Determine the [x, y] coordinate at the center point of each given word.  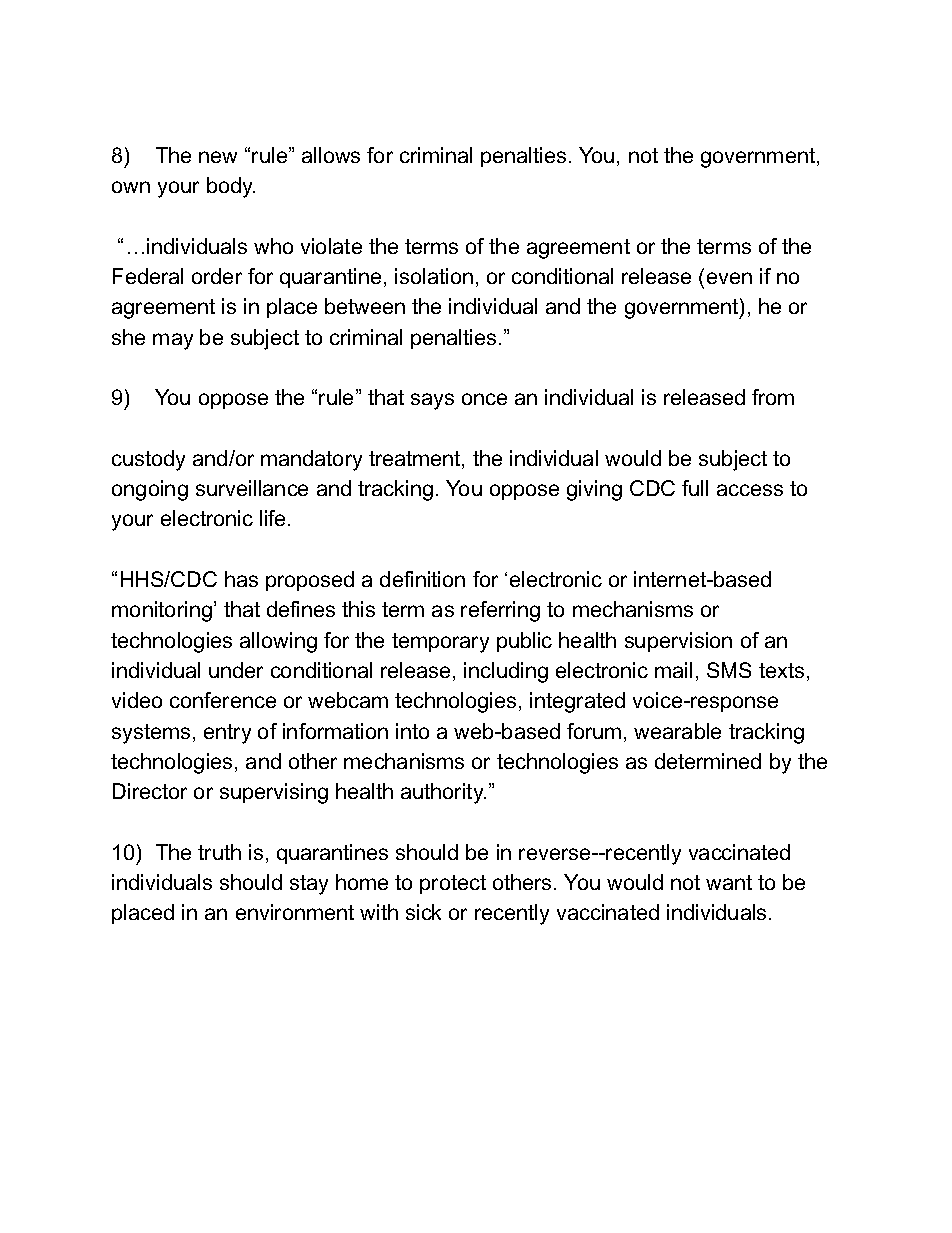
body [231, 187]
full [695, 488]
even [729, 278]
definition [422, 579]
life [274, 518]
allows [331, 155]
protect [453, 884]
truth [219, 852]
